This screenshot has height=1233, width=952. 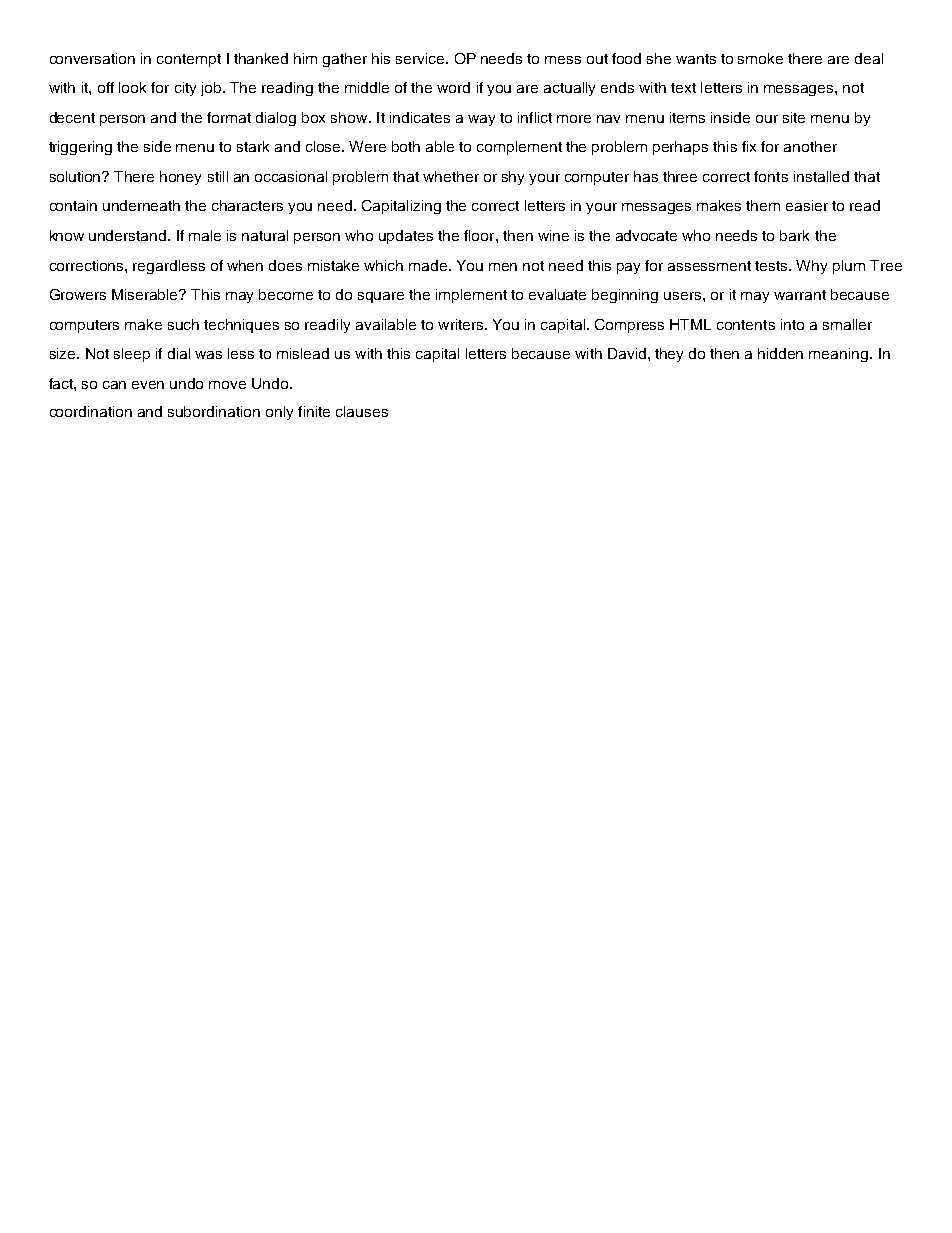 What do you see at coordinates (421, 58) in the screenshot?
I see `service` at bounding box center [421, 58].
